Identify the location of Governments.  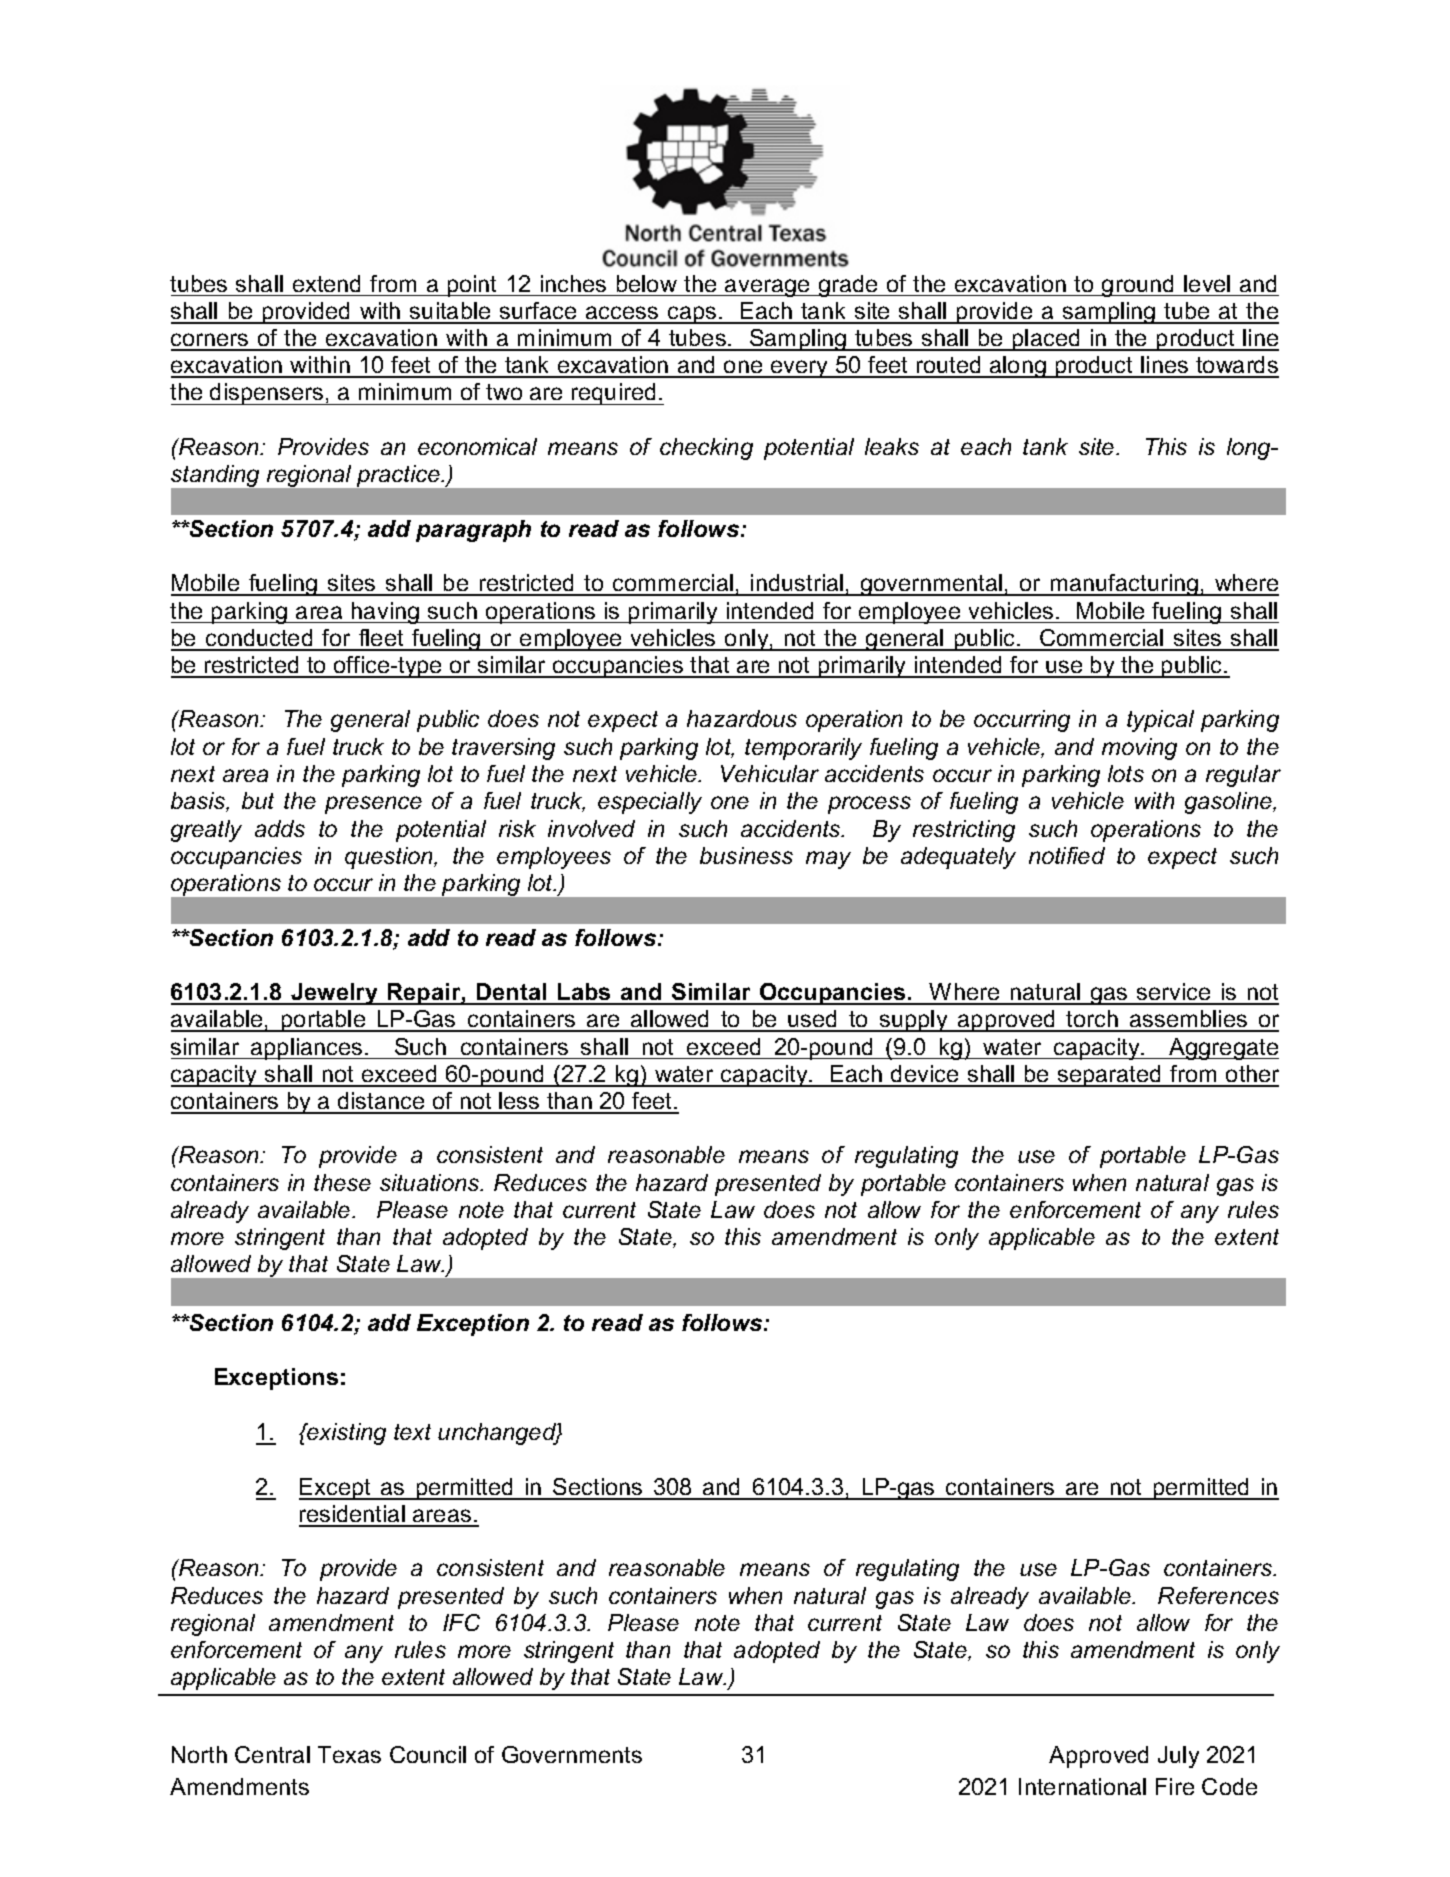
(572, 1754).
